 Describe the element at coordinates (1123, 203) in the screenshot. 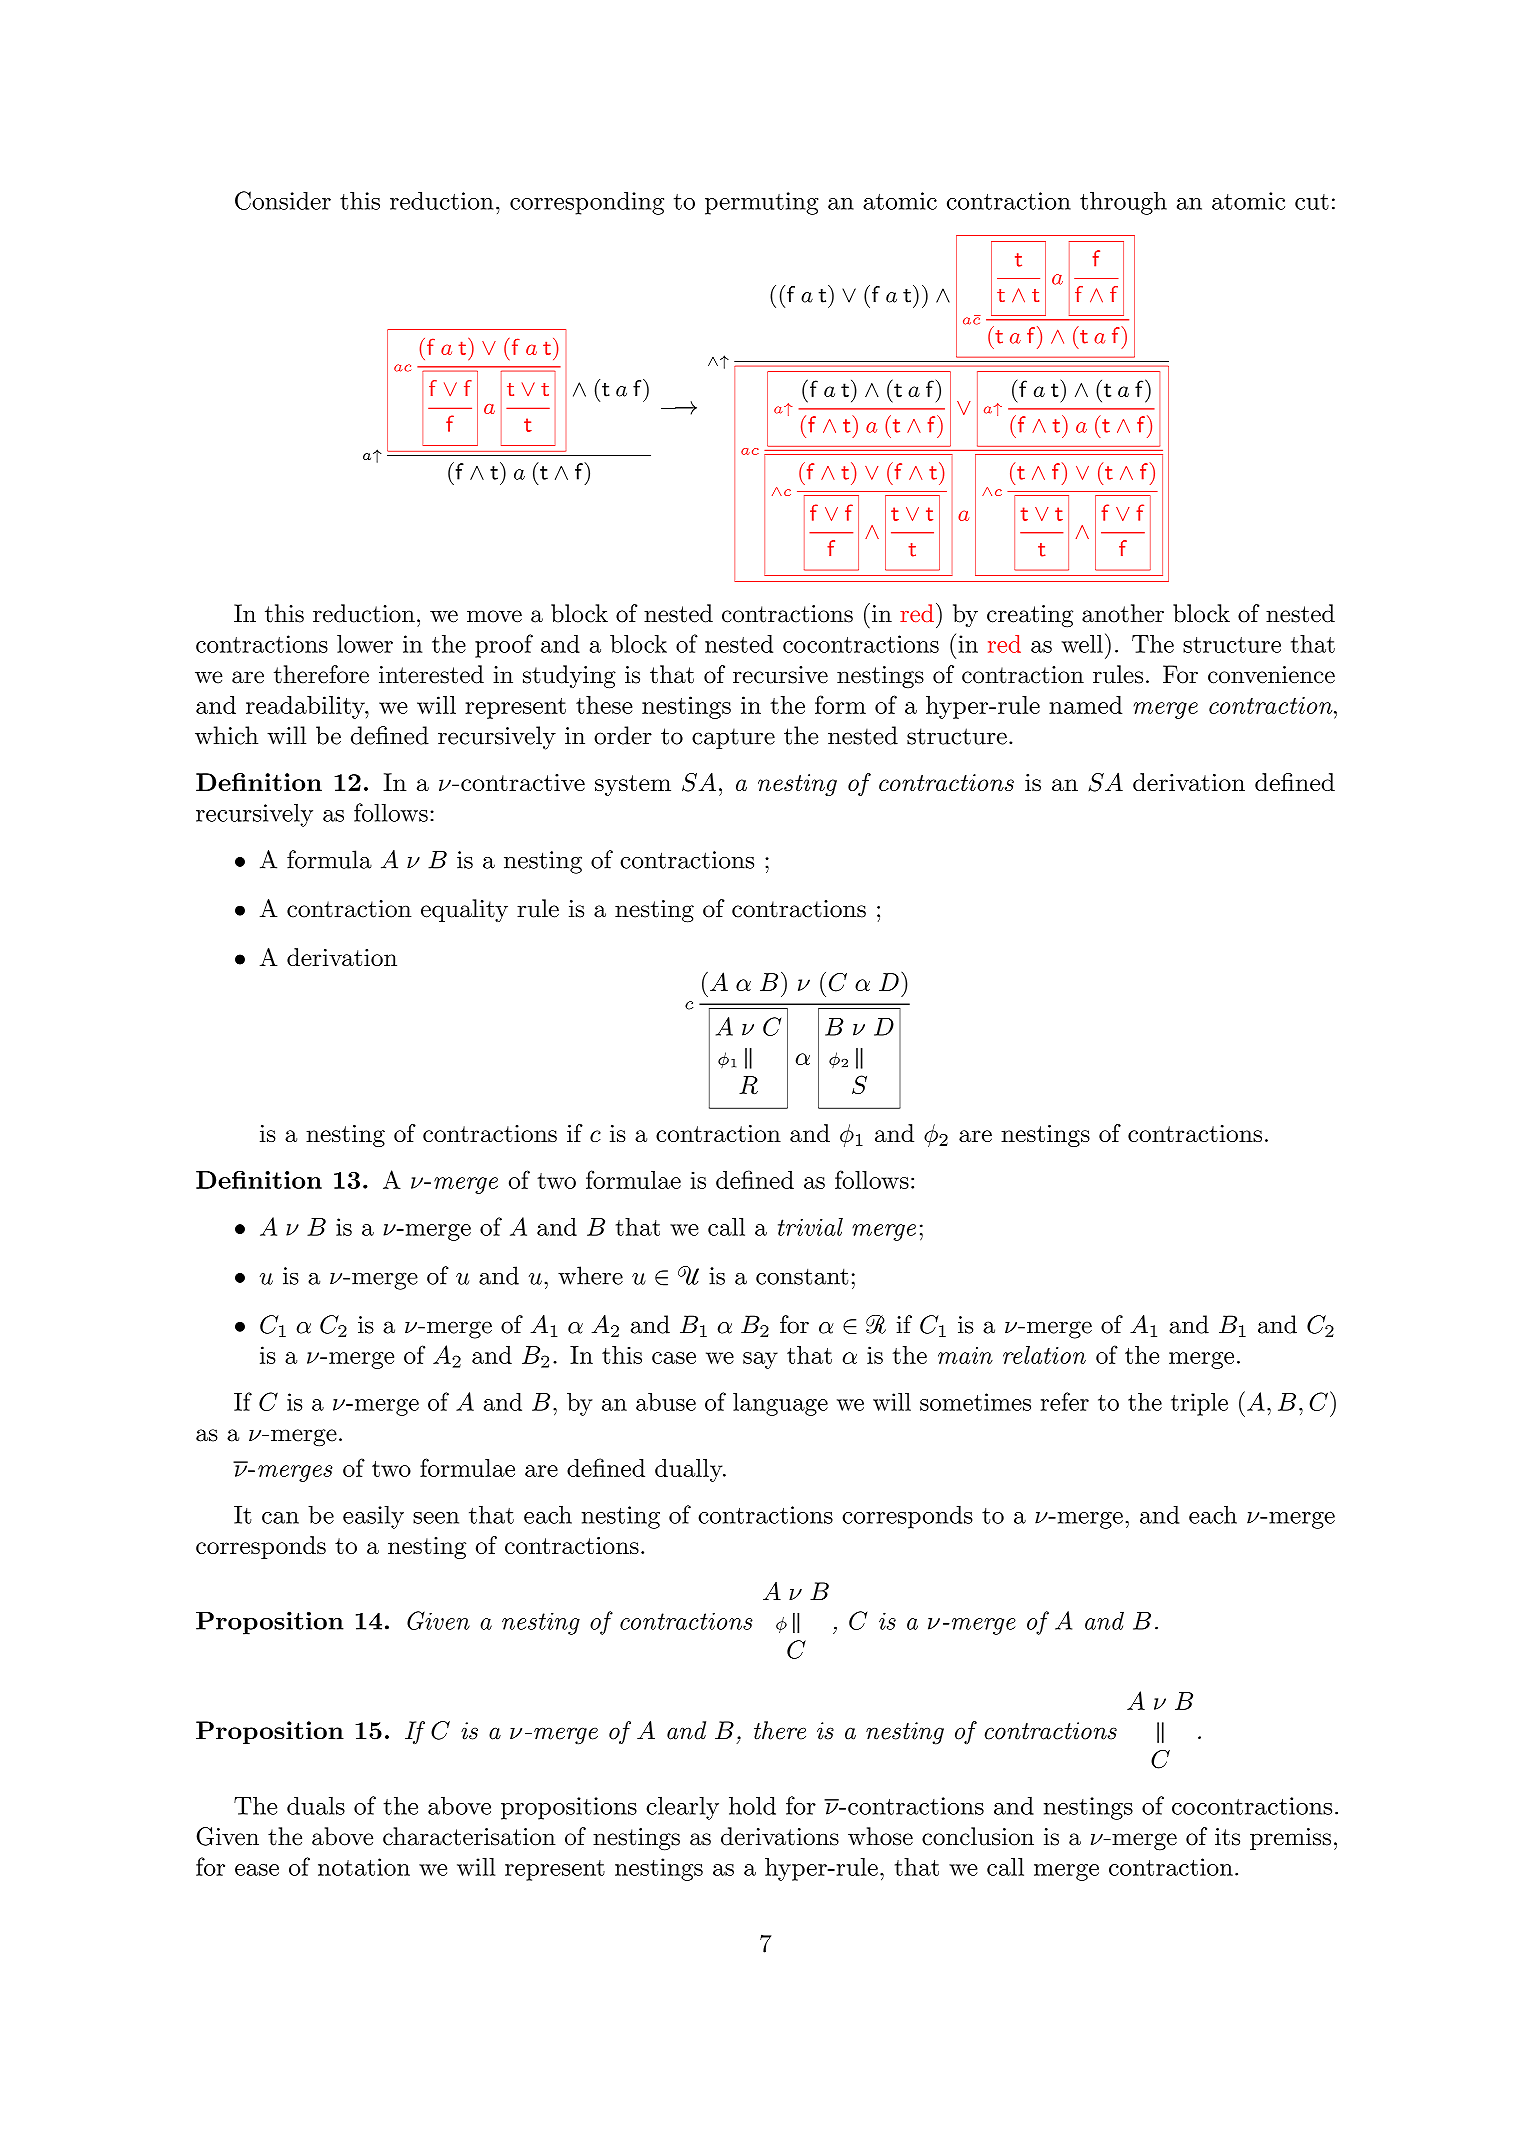

I see `through` at that location.
